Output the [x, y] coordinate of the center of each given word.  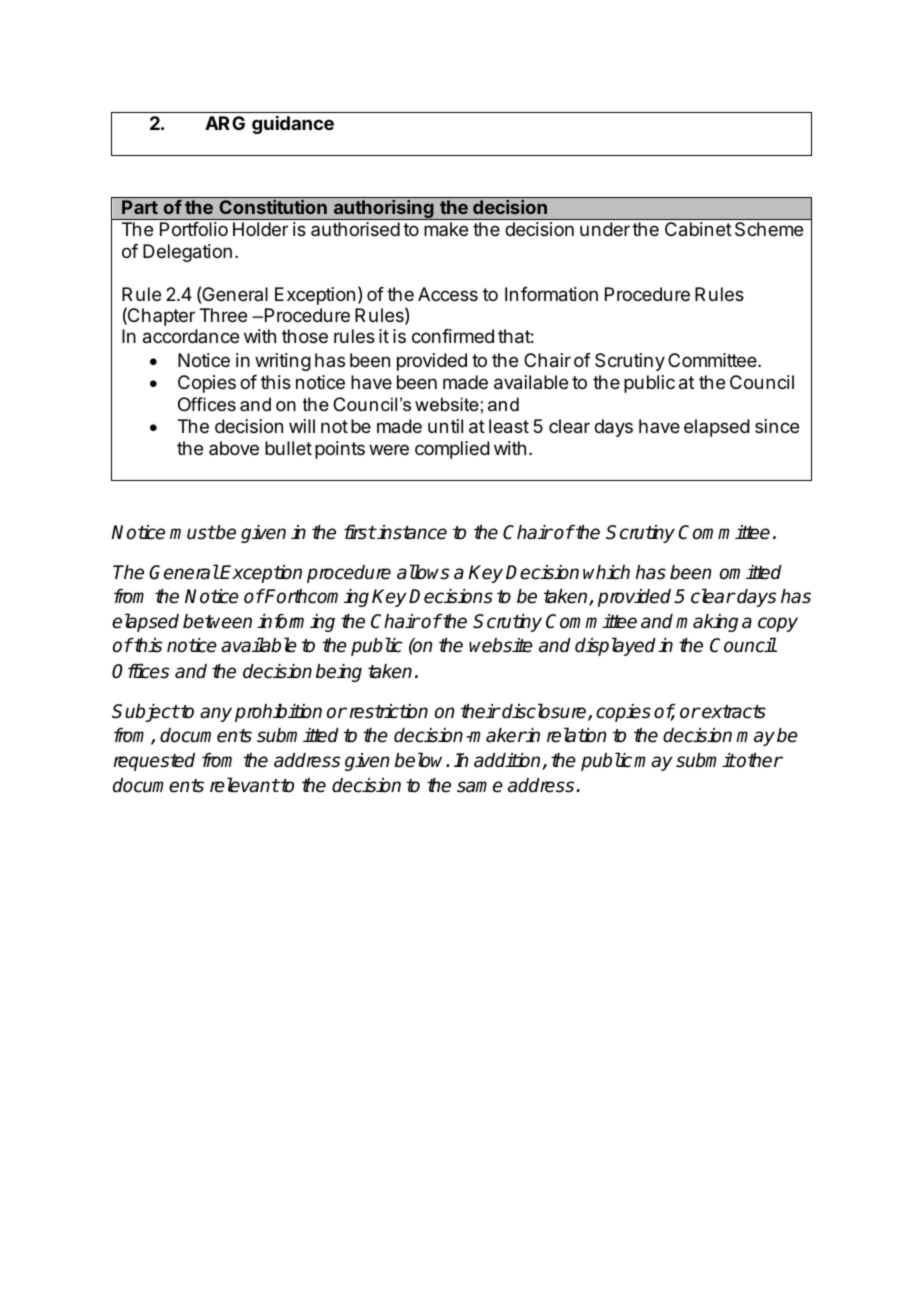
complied [452, 450]
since [777, 426]
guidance [293, 125]
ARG [225, 123]
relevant [244, 785]
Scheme [769, 229]
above [234, 448]
